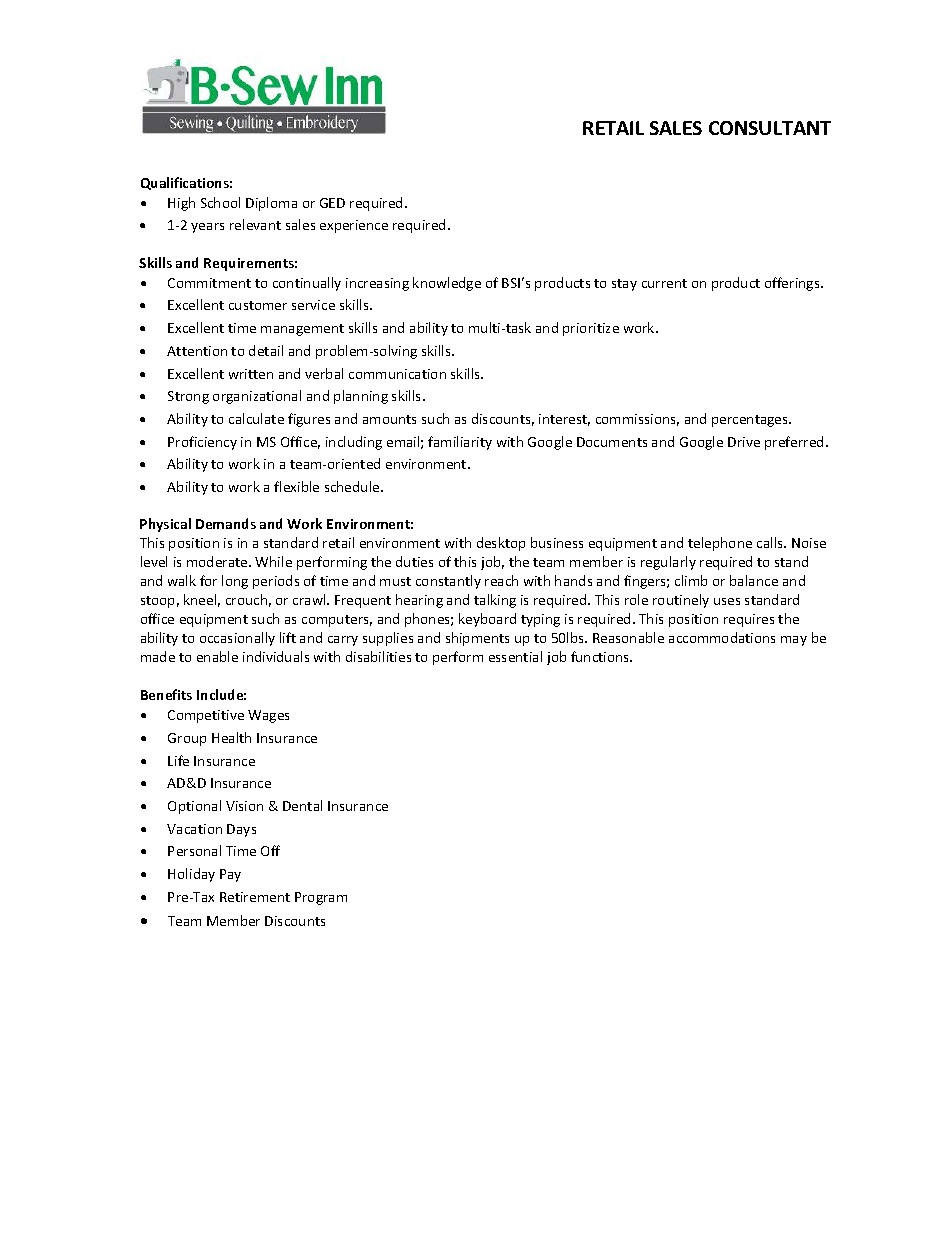  I want to click on customer, so click(258, 305).
